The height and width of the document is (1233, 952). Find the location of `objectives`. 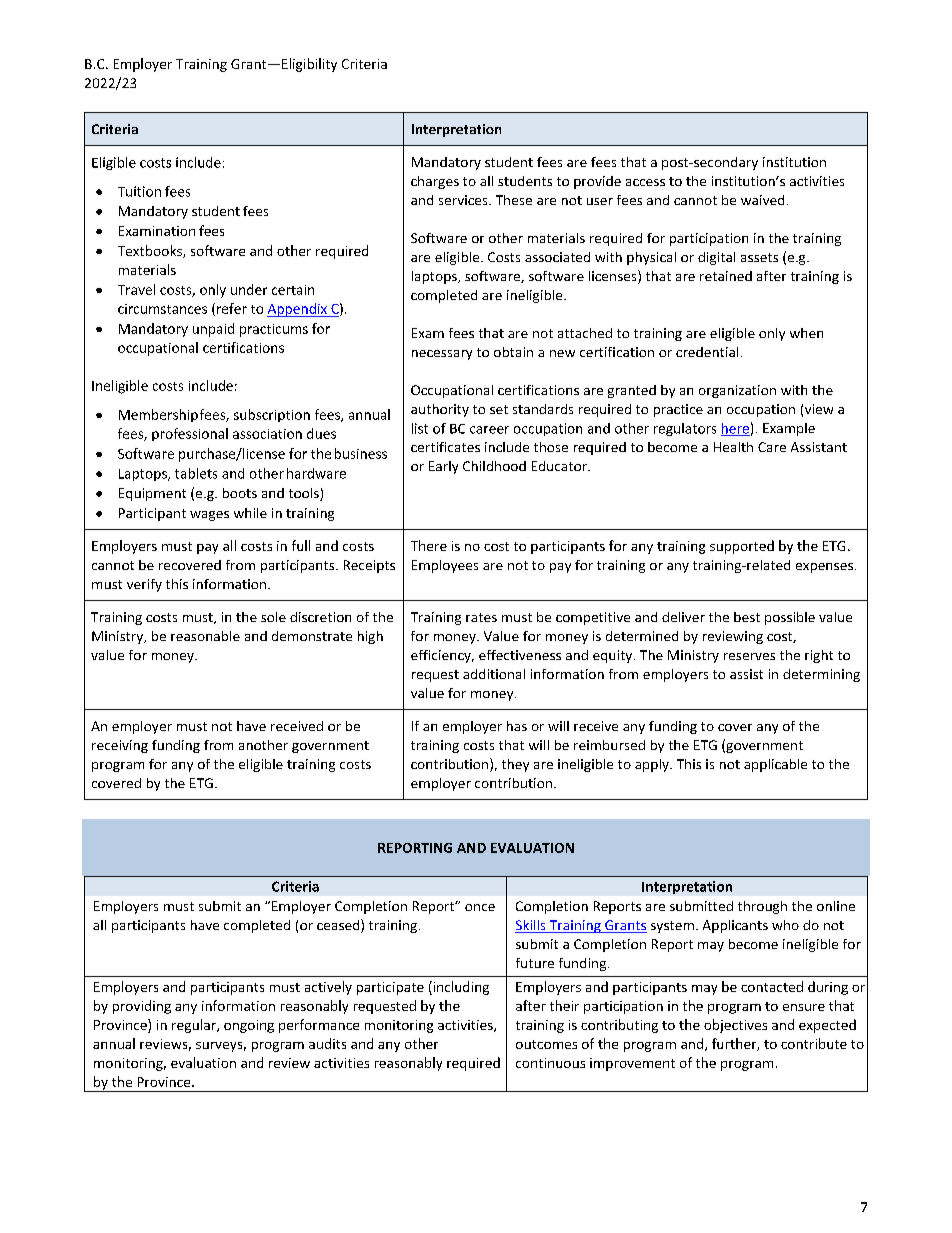

objectives is located at coordinates (735, 1026).
